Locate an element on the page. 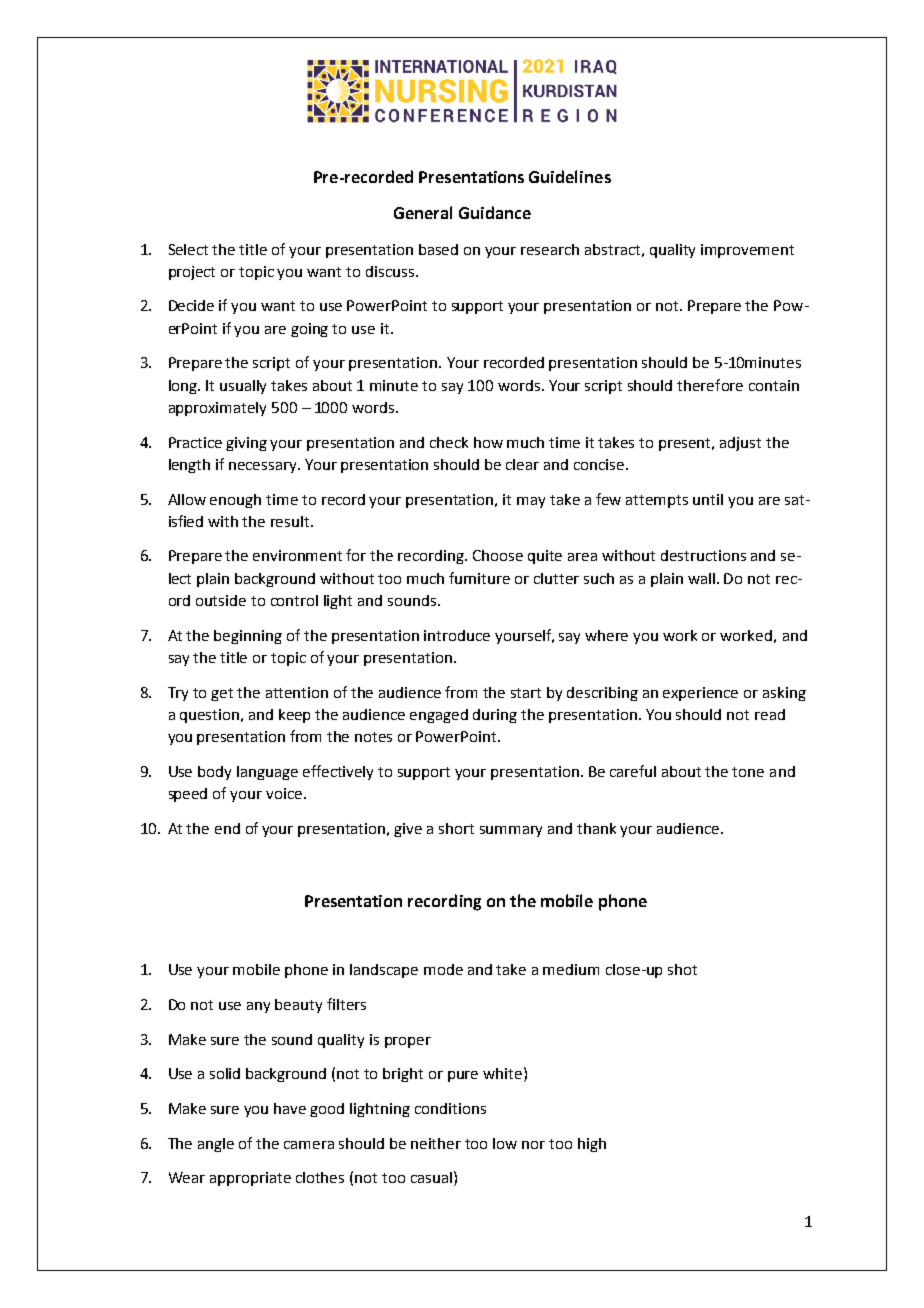 Image resolution: width=924 pixels, height=1308 pixels. Guidance is located at coordinates (495, 212).
